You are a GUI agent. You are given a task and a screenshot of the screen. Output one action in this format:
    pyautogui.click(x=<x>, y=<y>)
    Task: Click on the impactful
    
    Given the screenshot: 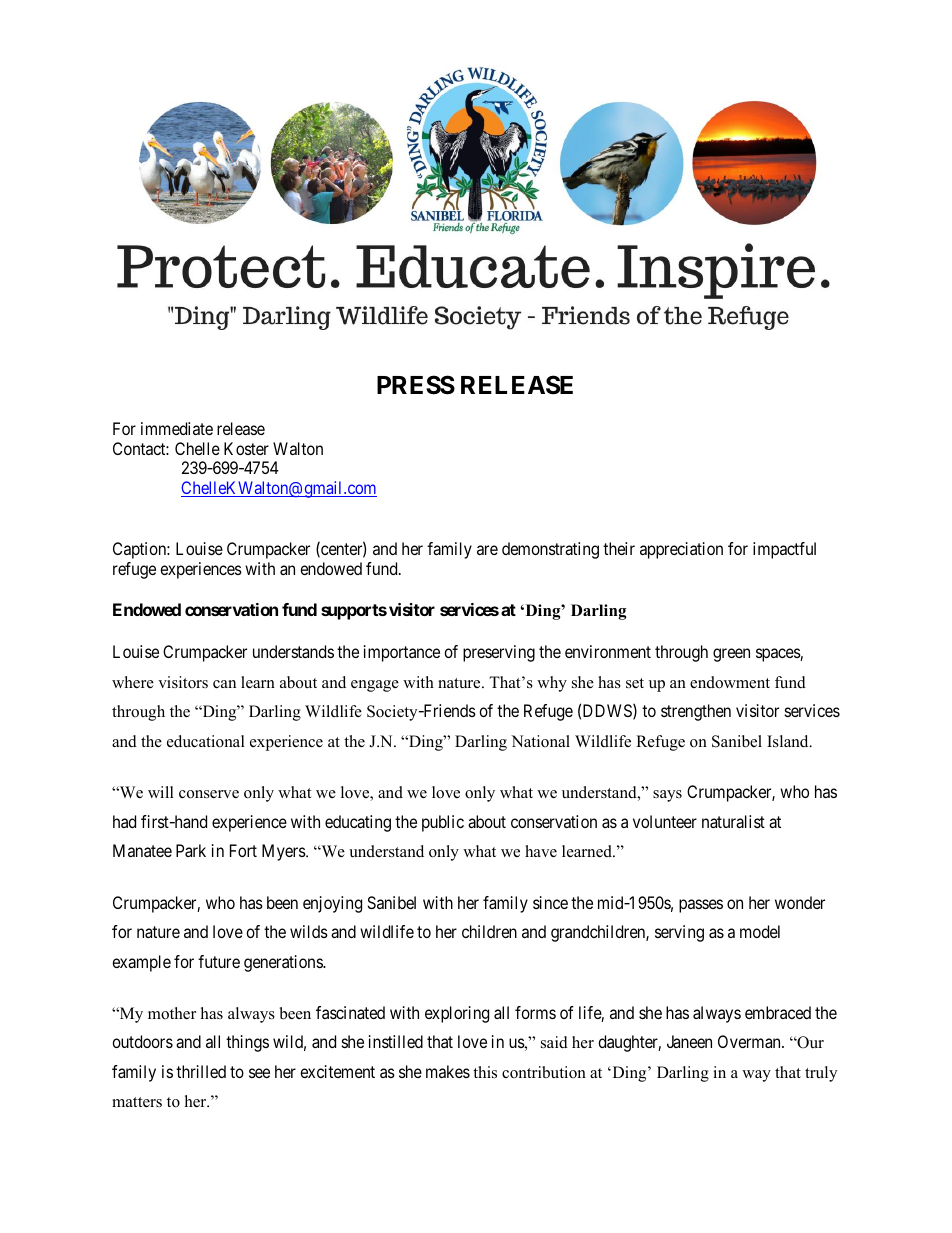 What is the action you would take?
    pyautogui.click(x=784, y=550)
